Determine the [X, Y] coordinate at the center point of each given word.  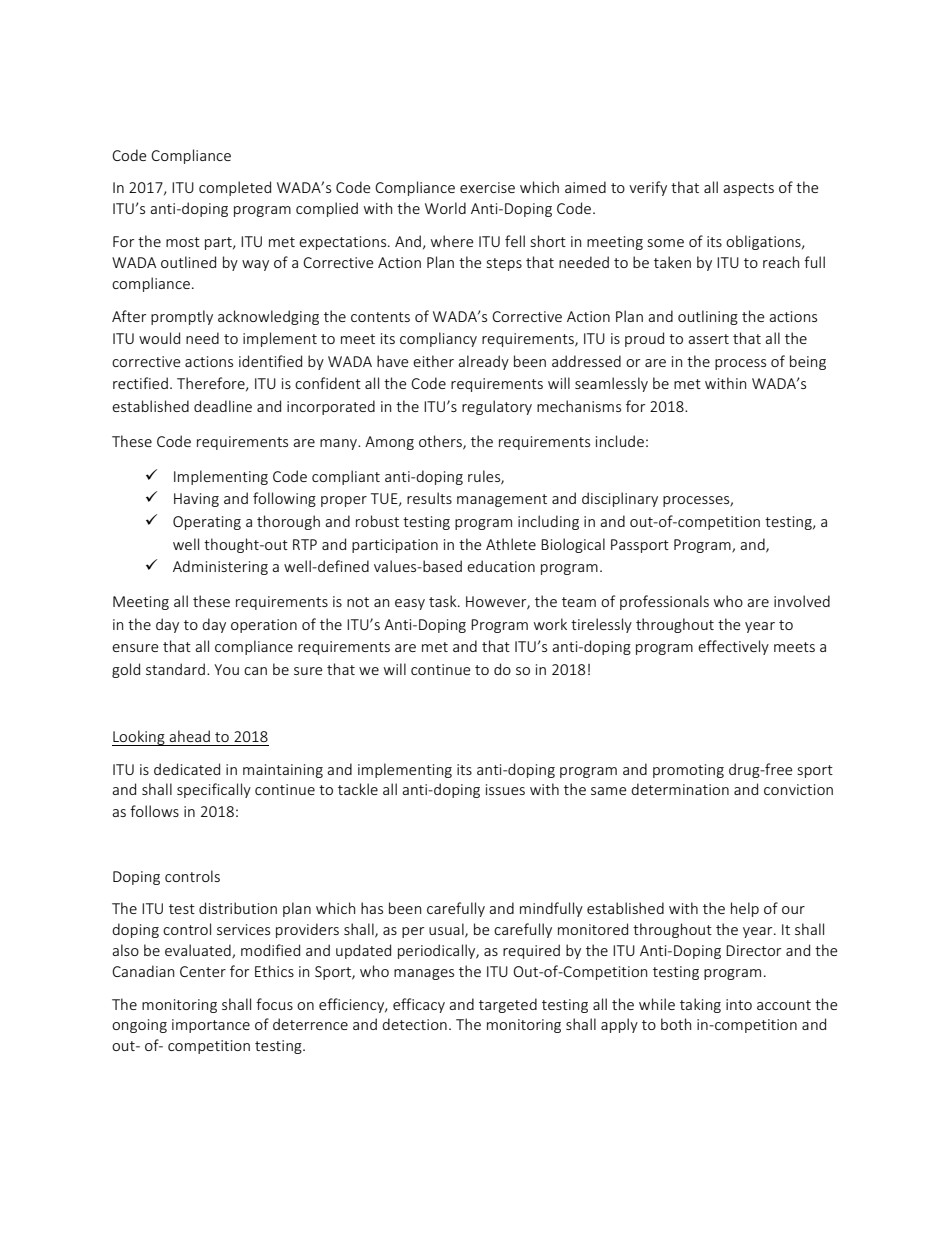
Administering [220, 567]
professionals [664, 602]
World [445, 208]
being [808, 362]
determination [680, 789]
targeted [508, 1005]
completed [235, 188]
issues [505, 789]
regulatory [497, 407]
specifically [214, 790]
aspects [748, 189]
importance [211, 1026]
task [444, 601]
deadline [223, 406]
